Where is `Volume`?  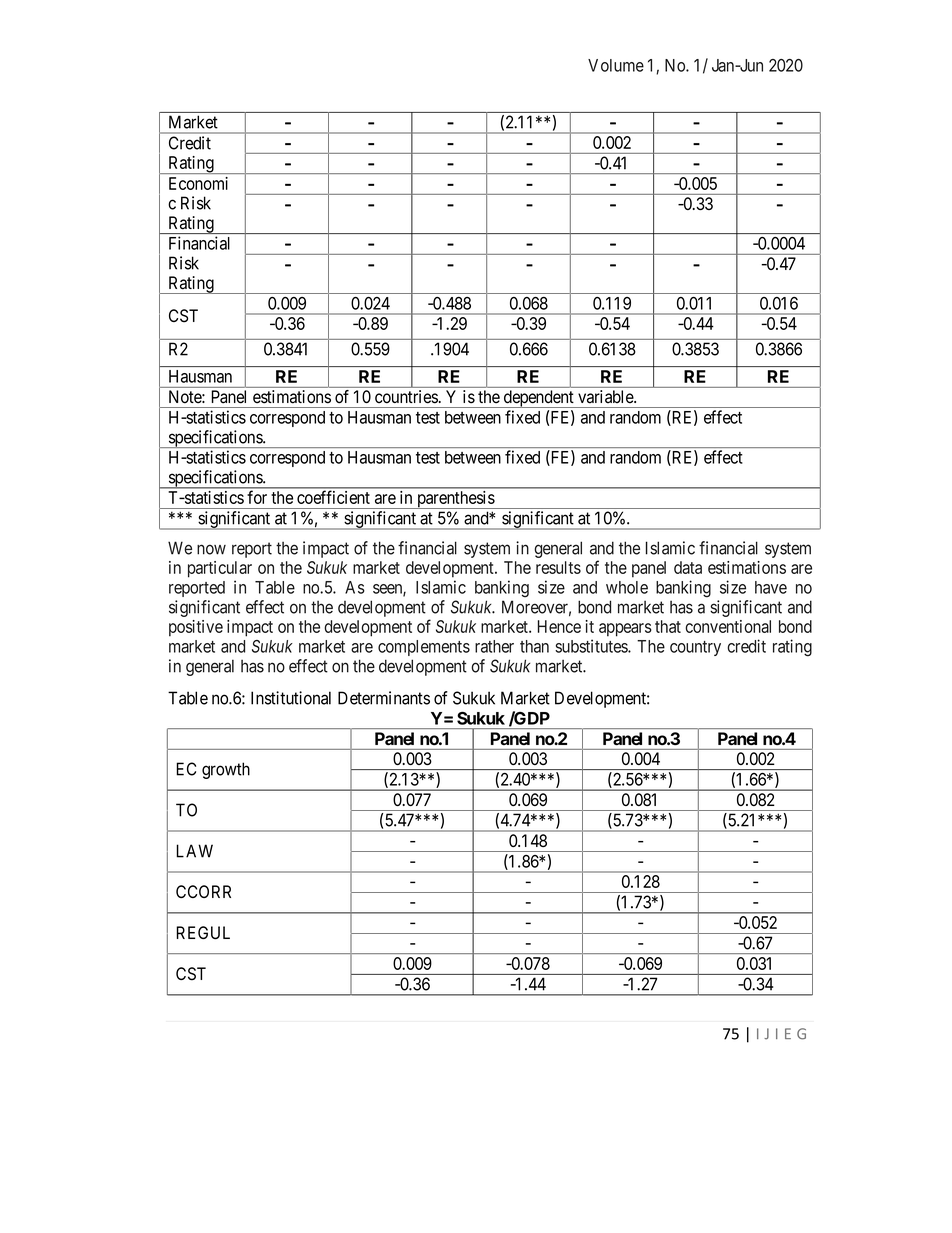
Volume is located at coordinates (616, 65).
